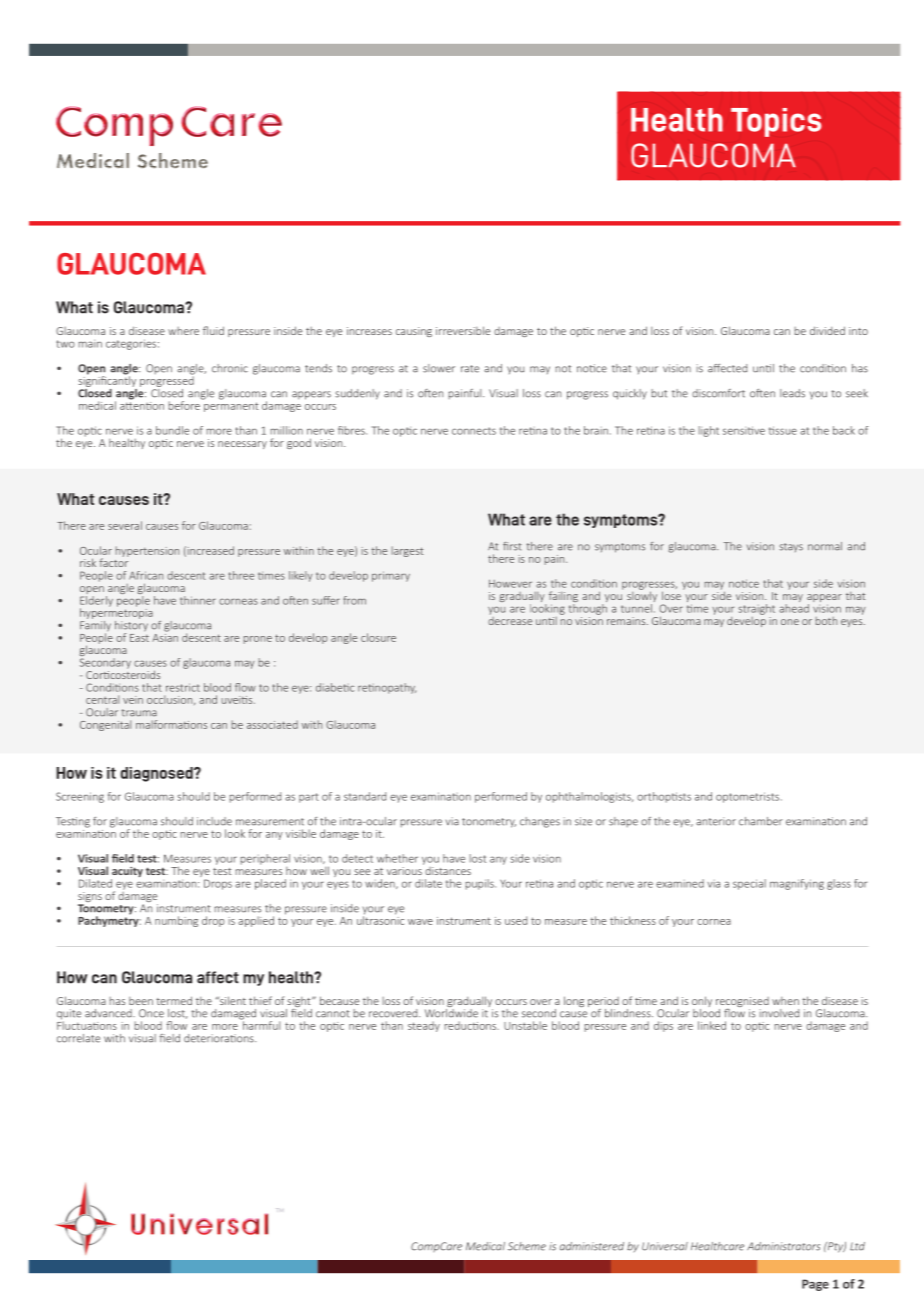 Image resolution: width=924 pixels, height=1308 pixels. What do you see at coordinates (78, 1038) in the image?
I see `correlate` at bounding box center [78, 1038].
